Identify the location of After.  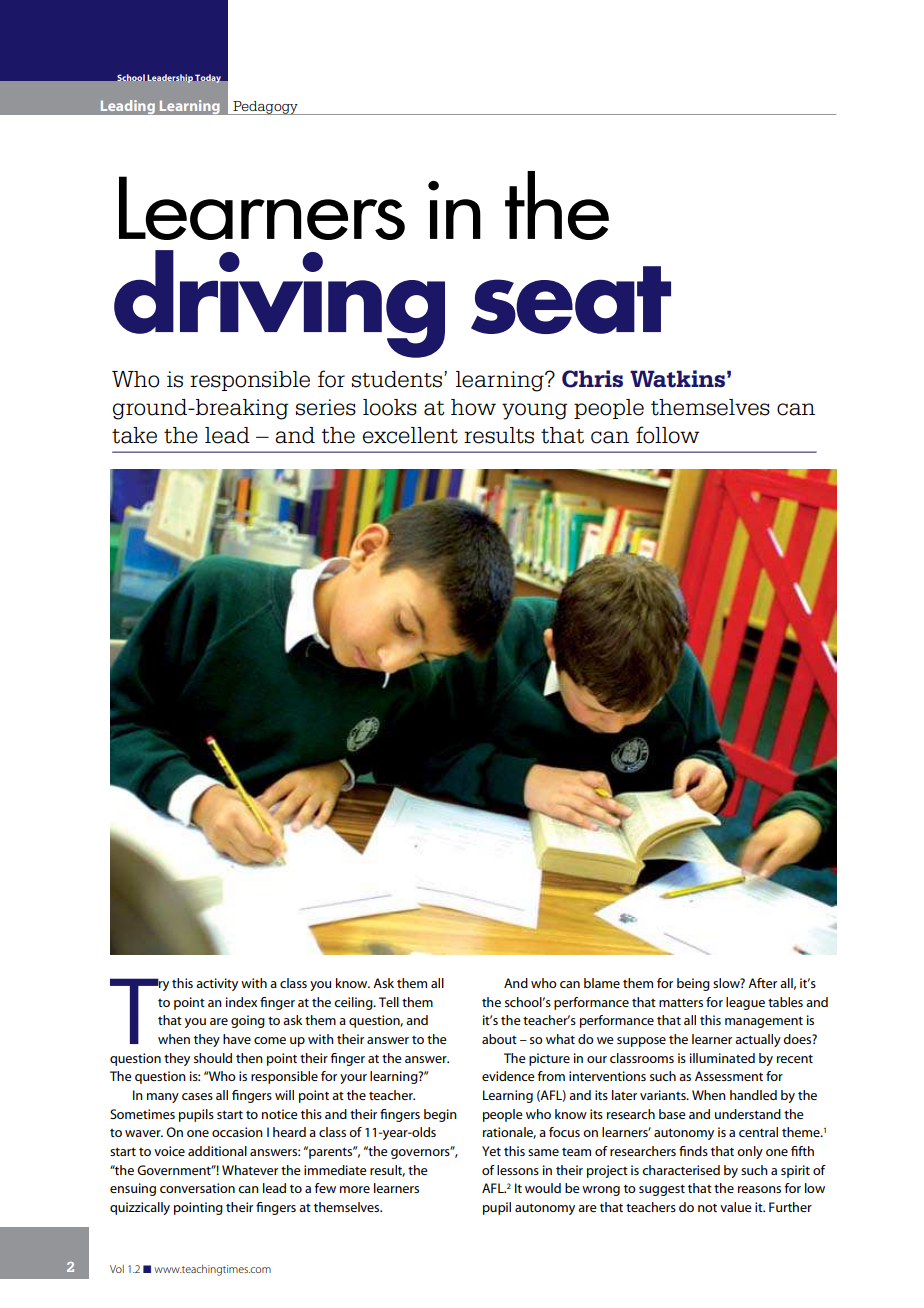
(762, 983).
